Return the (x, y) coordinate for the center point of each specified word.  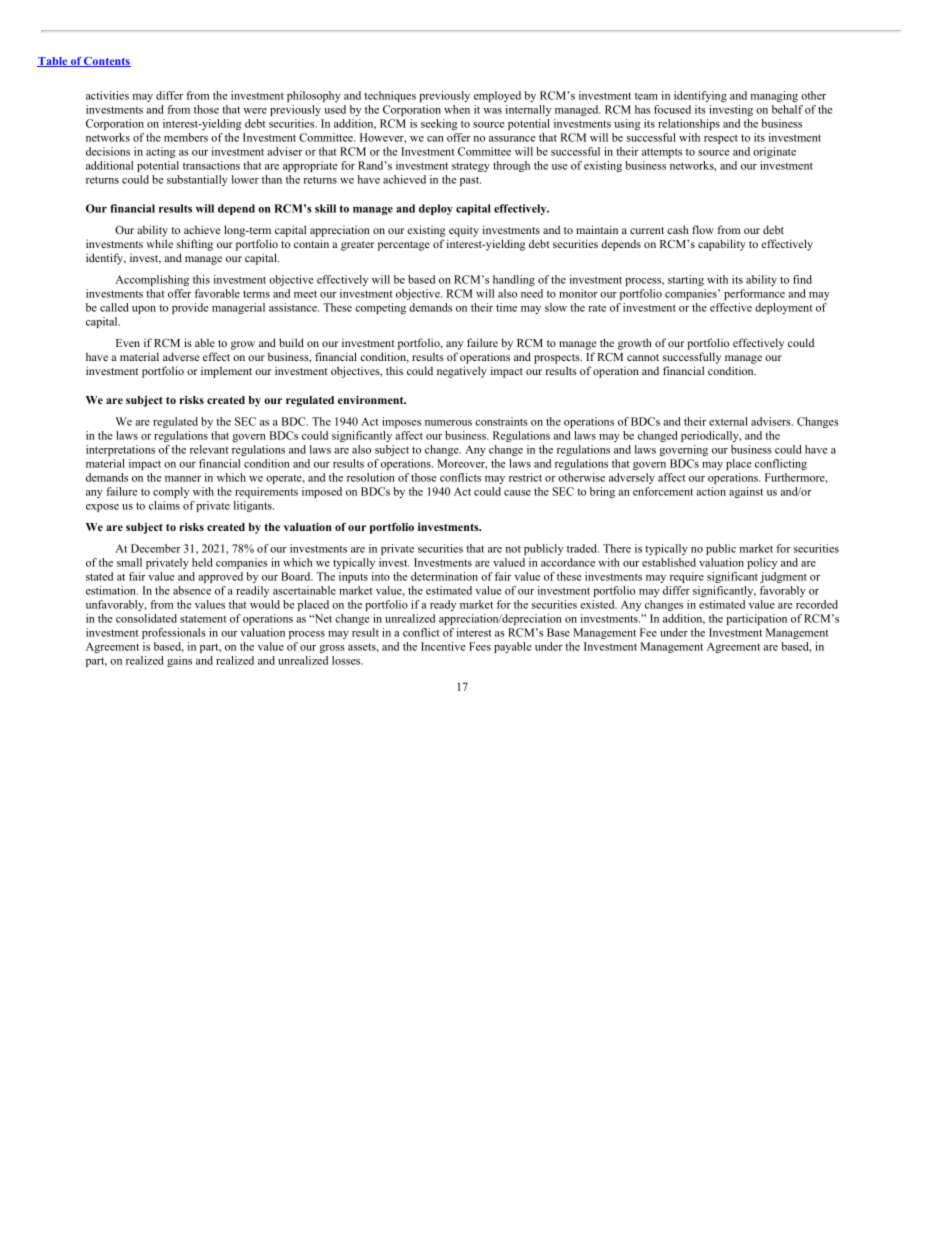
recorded (817, 604)
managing (774, 96)
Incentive (443, 646)
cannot (643, 357)
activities (107, 95)
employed (497, 96)
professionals (173, 633)
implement (226, 372)
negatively (462, 372)
